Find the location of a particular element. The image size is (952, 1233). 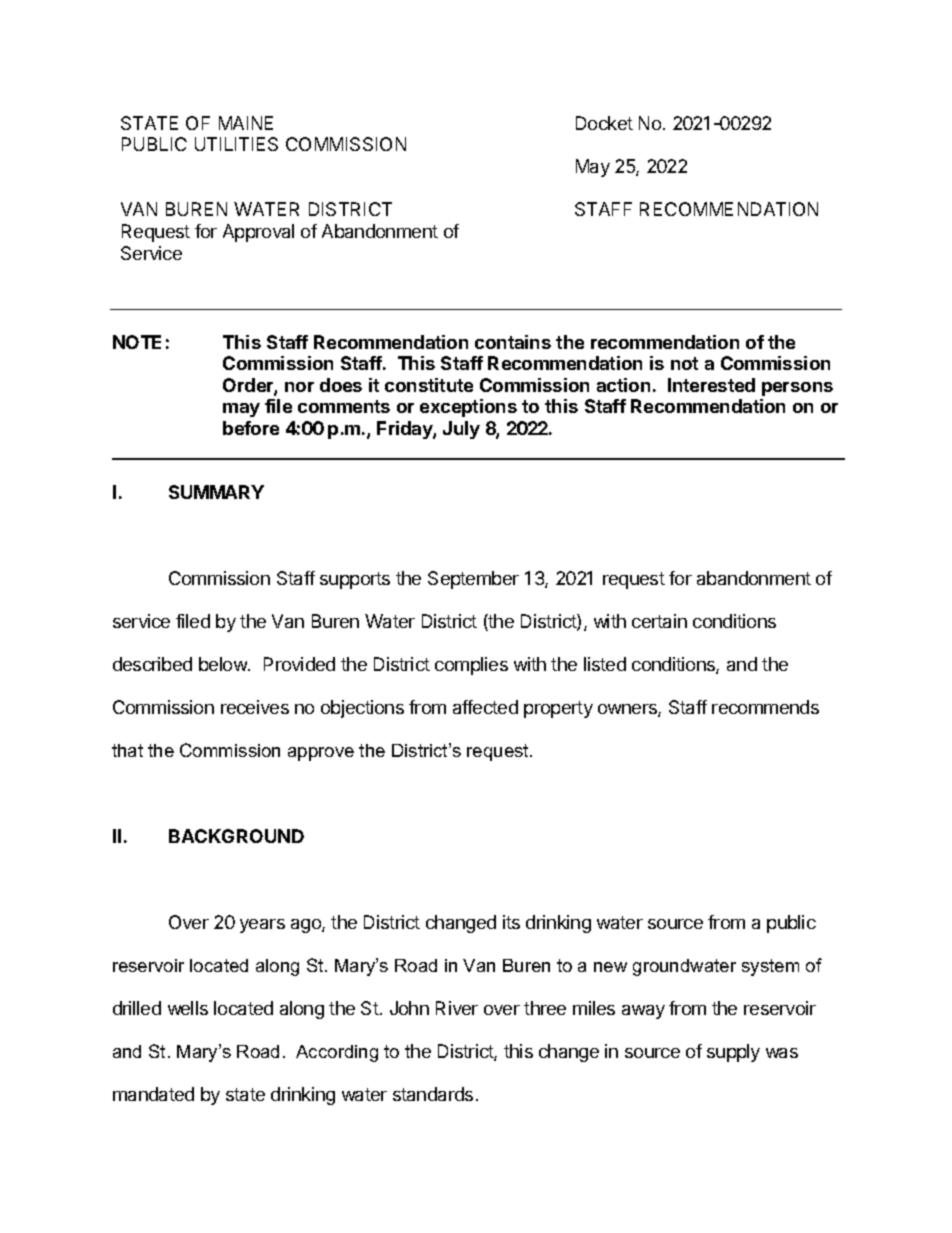

September is located at coordinates (473, 580).
